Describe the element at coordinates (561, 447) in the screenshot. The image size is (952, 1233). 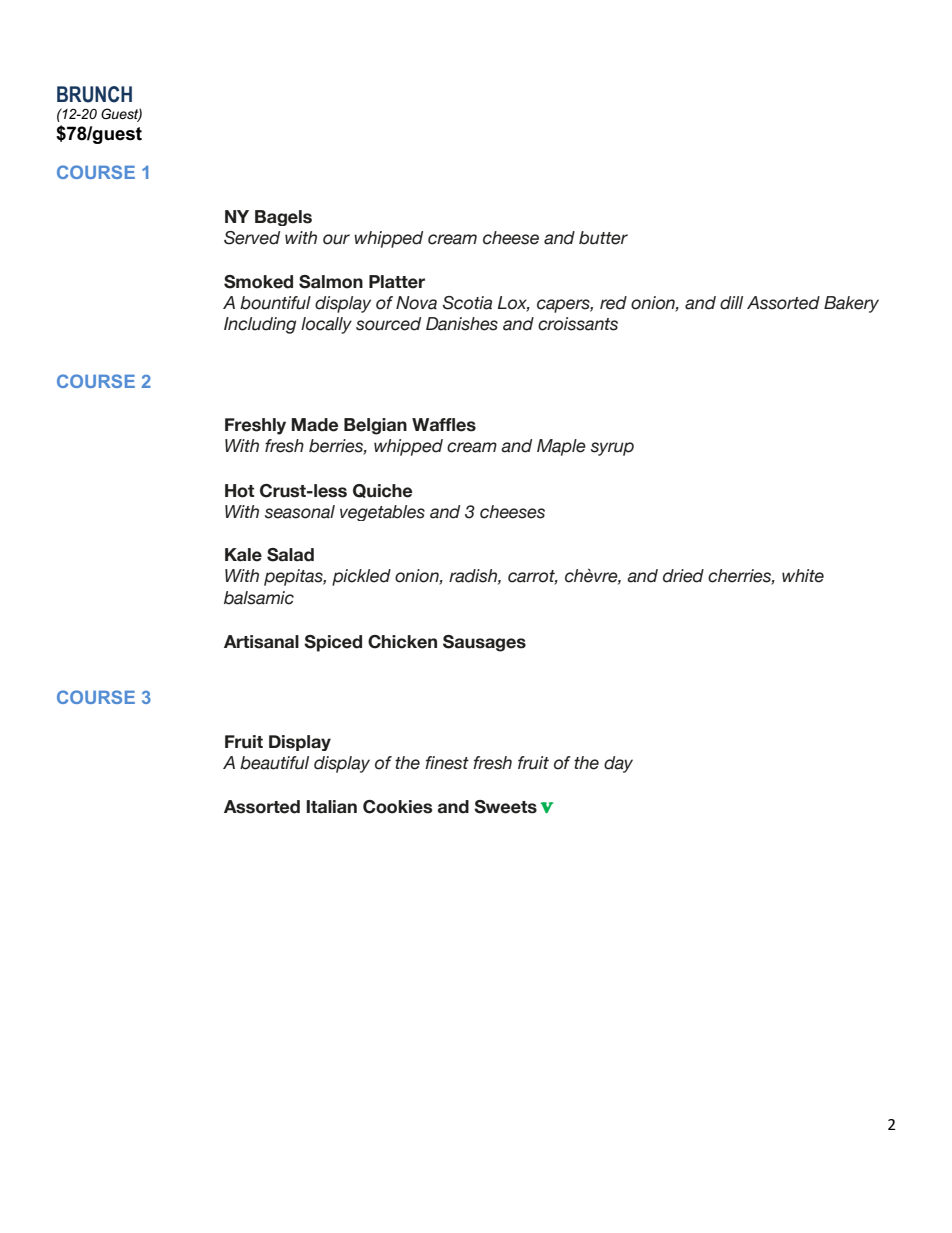
I see `Maple` at that location.
